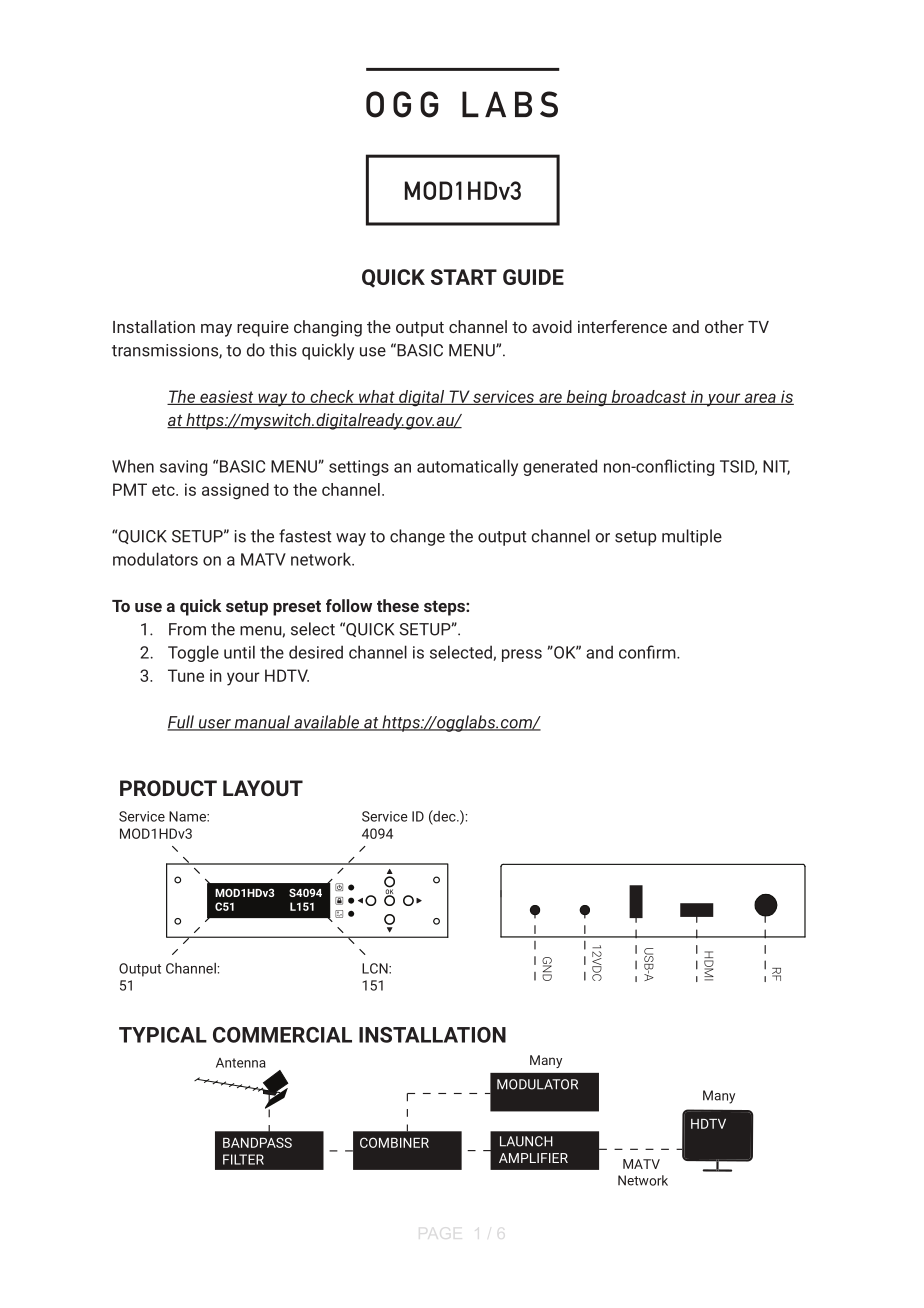 The image size is (924, 1308). I want to click on COMBINER, so click(394, 1142).
